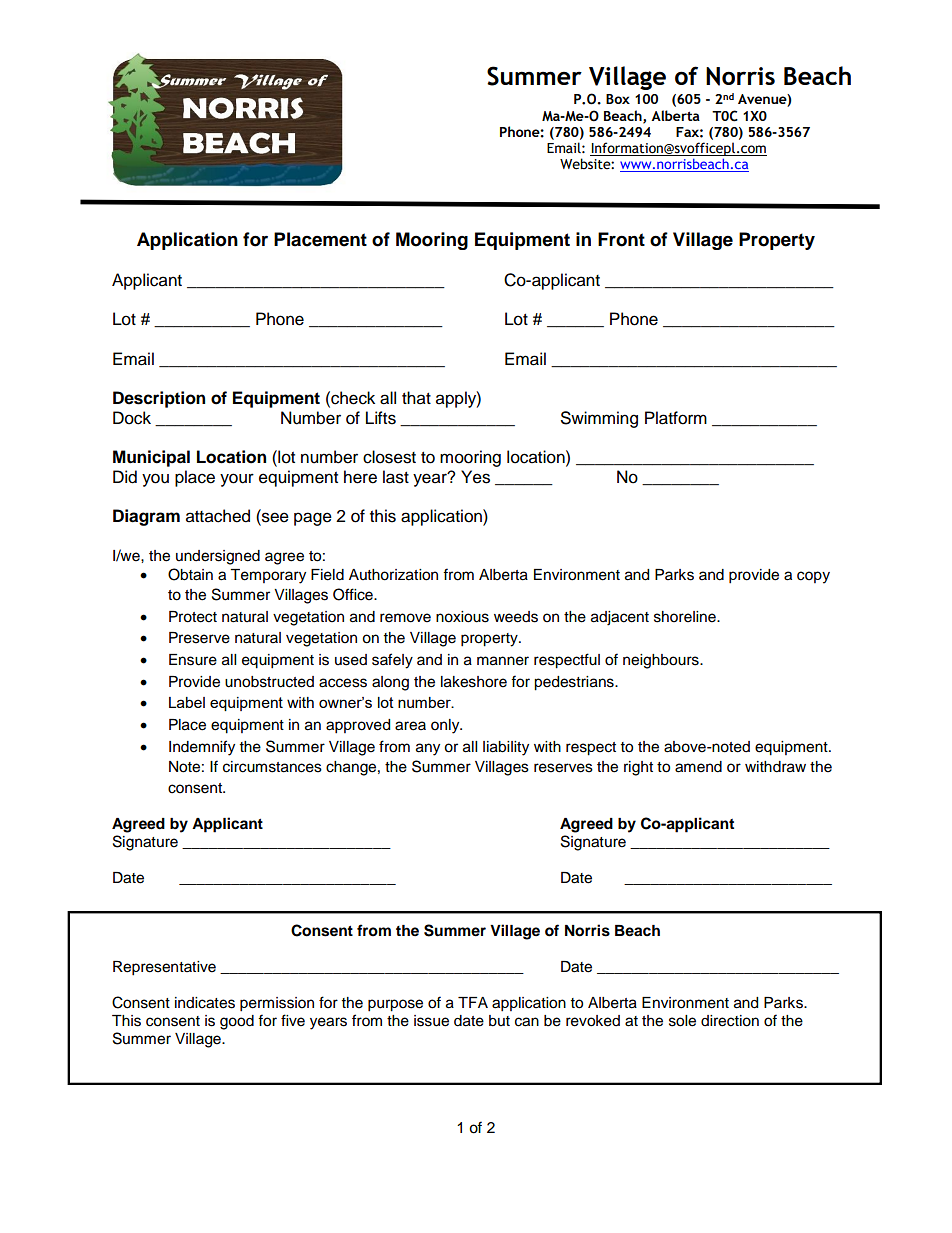  Describe the element at coordinates (159, 399) in the screenshot. I see `Description` at that location.
